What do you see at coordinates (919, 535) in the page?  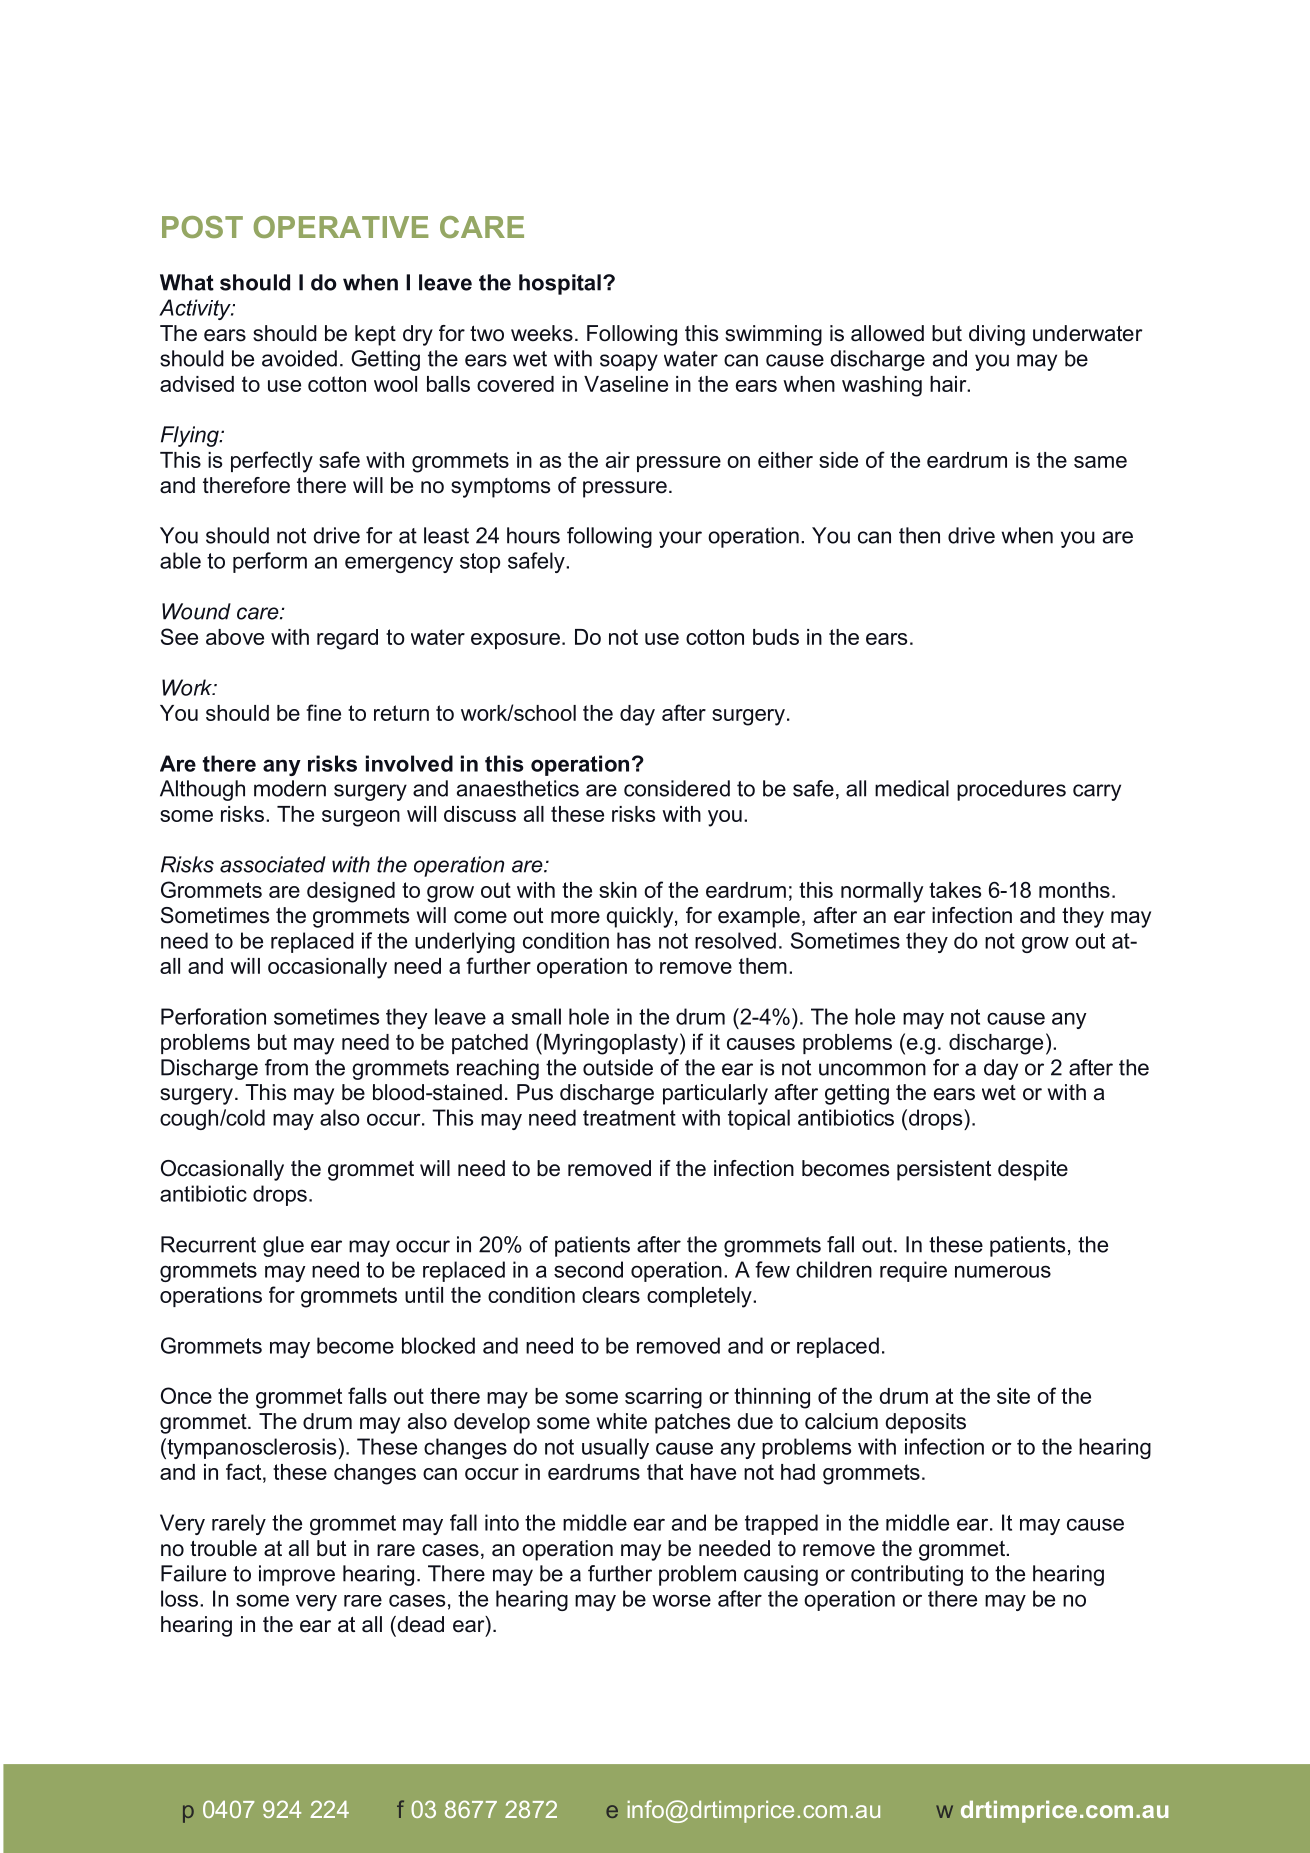 I see `then` at bounding box center [919, 535].
